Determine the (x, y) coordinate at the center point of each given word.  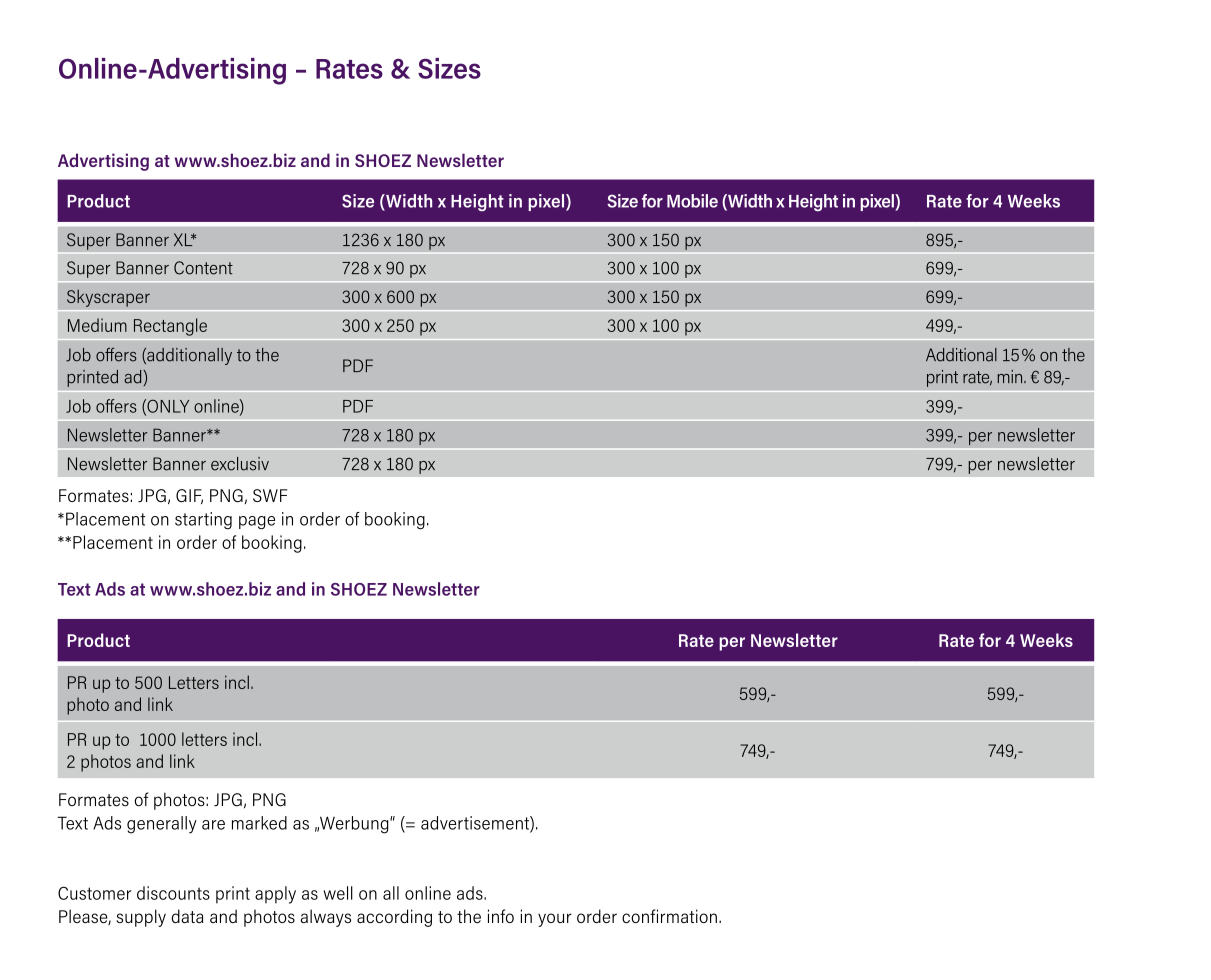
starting (203, 521)
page (257, 523)
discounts (173, 893)
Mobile (692, 201)
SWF (270, 495)
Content (203, 268)
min (1011, 376)
